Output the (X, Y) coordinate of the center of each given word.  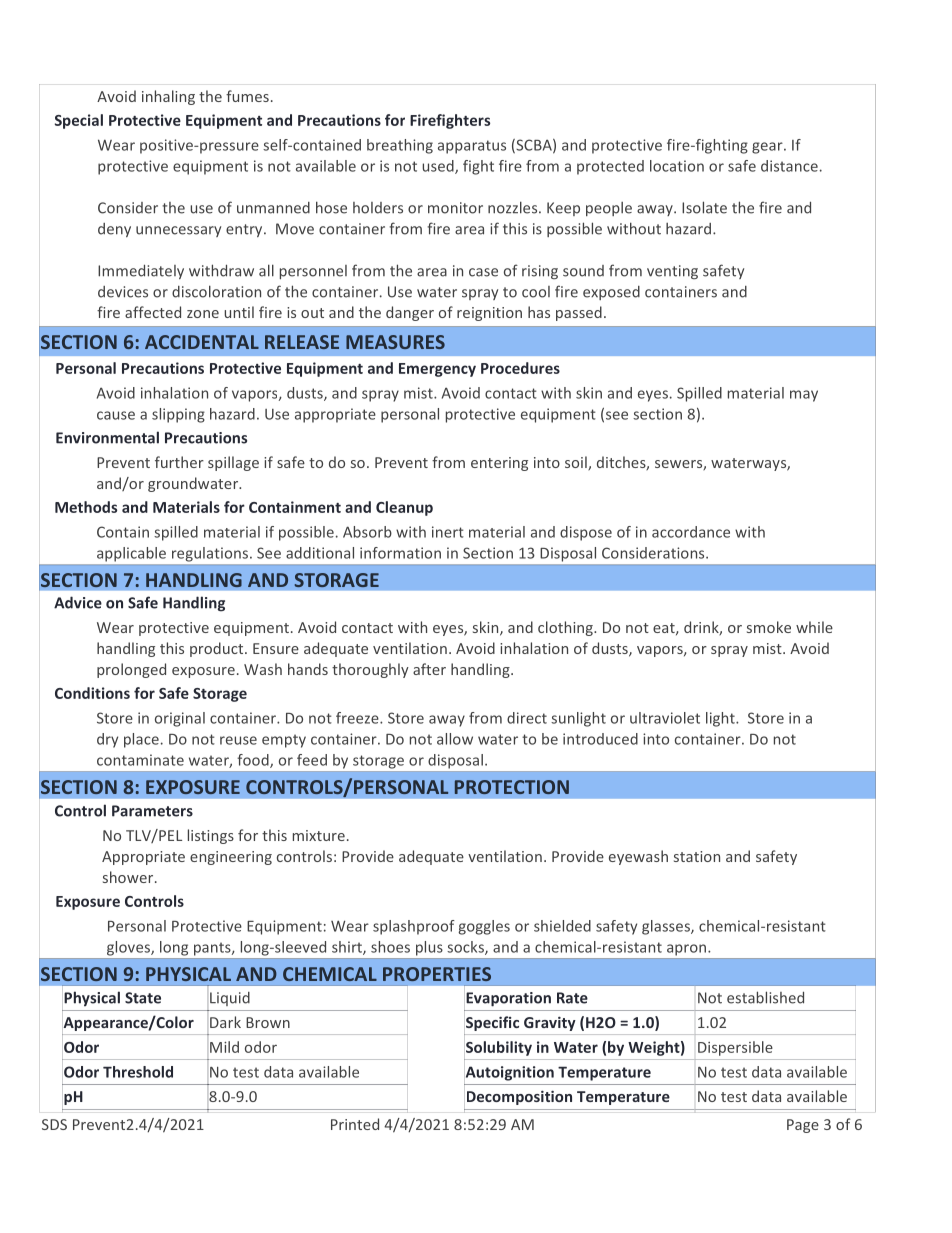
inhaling (168, 97)
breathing (400, 146)
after (429, 669)
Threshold (138, 1072)
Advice (78, 602)
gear (768, 148)
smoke (769, 627)
